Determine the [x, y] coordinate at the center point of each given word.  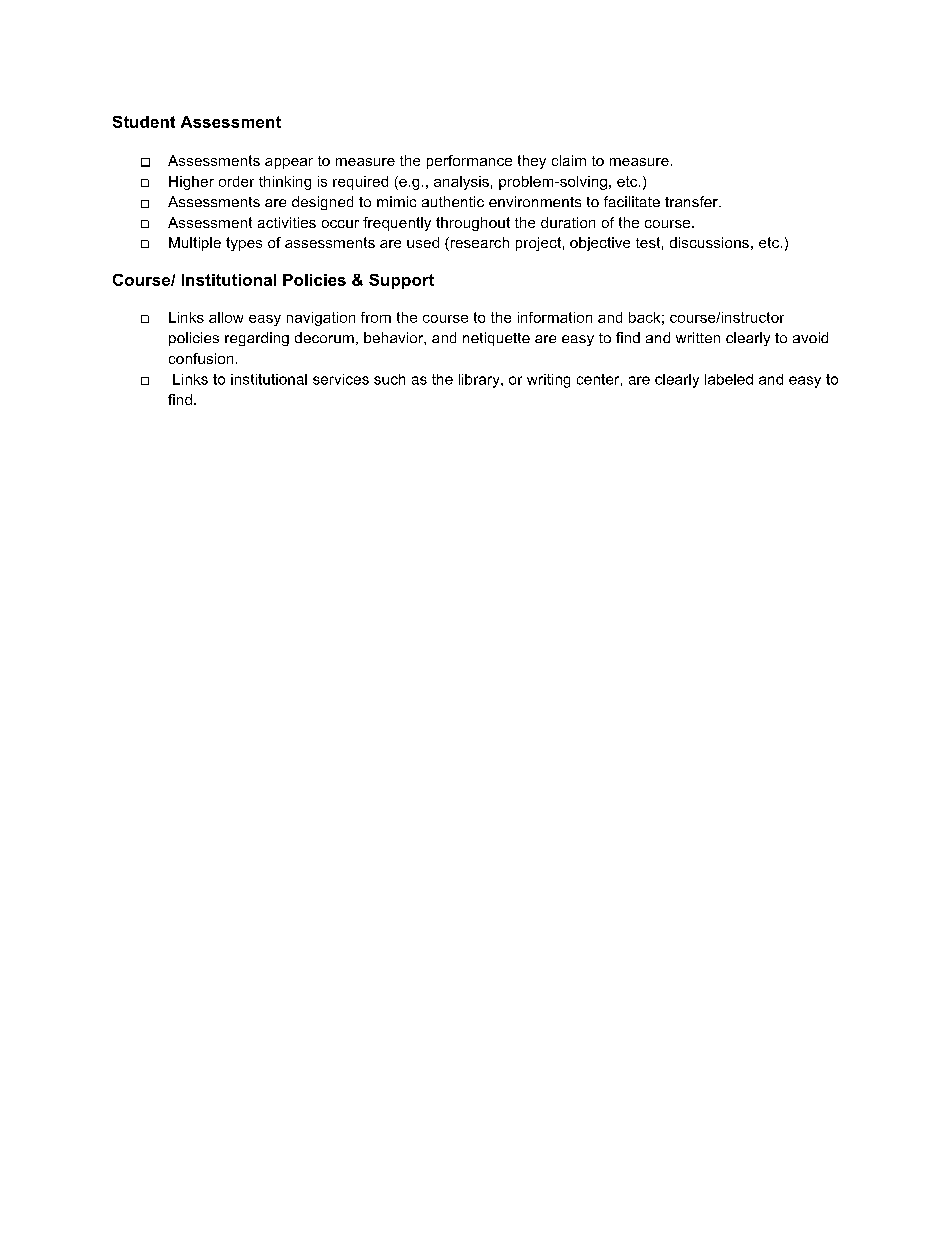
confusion [201, 358]
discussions [709, 242]
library [480, 381]
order [236, 181]
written [698, 337]
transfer [692, 201]
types [244, 244]
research [478, 244]
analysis [461, 183]
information [555, 317]
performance [469, 162]
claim [569, 160]
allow [226, 317]
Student [144, 122]
